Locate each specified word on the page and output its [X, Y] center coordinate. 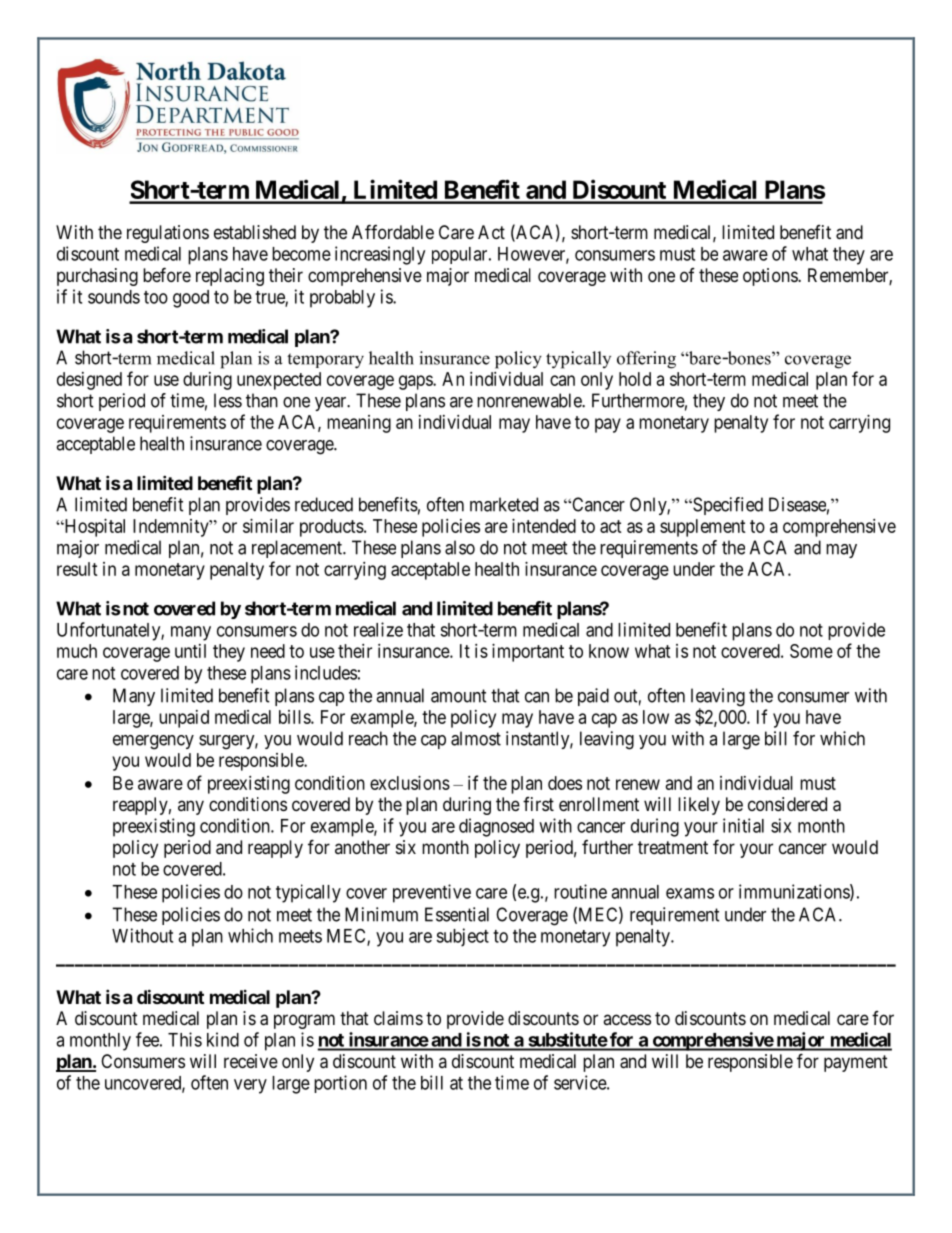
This [185, 1039]
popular [461, 255]
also [460, 547]
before [167, 274]
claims [398, 1018]
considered [787, 804]
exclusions [410, 783]
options [771, 277]
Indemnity [172, 528]
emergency [153, 742]
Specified [727, 506]
